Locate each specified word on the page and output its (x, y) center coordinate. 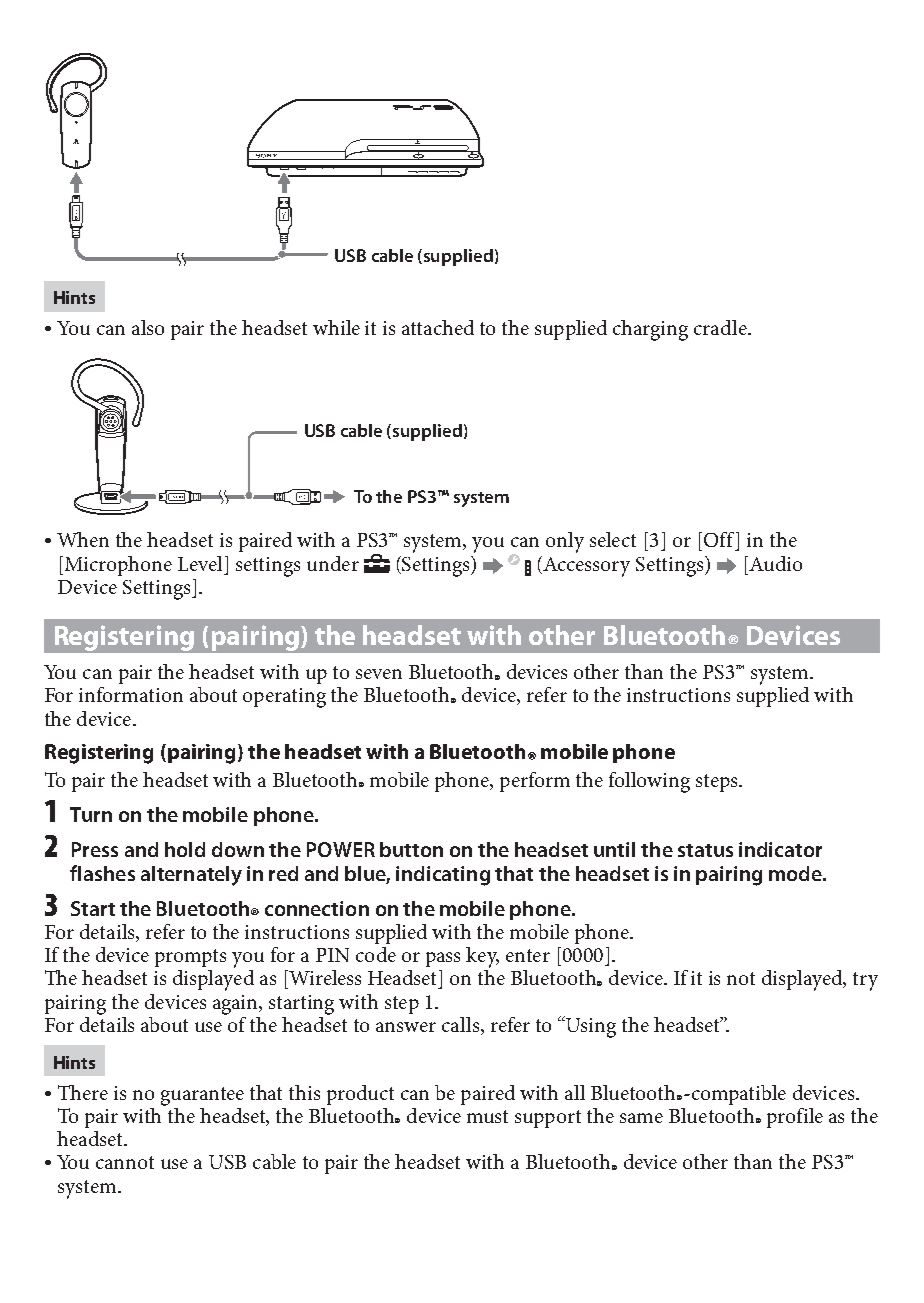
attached (438, 327)
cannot (125, 1162)
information (131, 694)
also (148, 327)
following (649, 782)
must (487, 1116)
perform (535, 782)
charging (650, 330)
